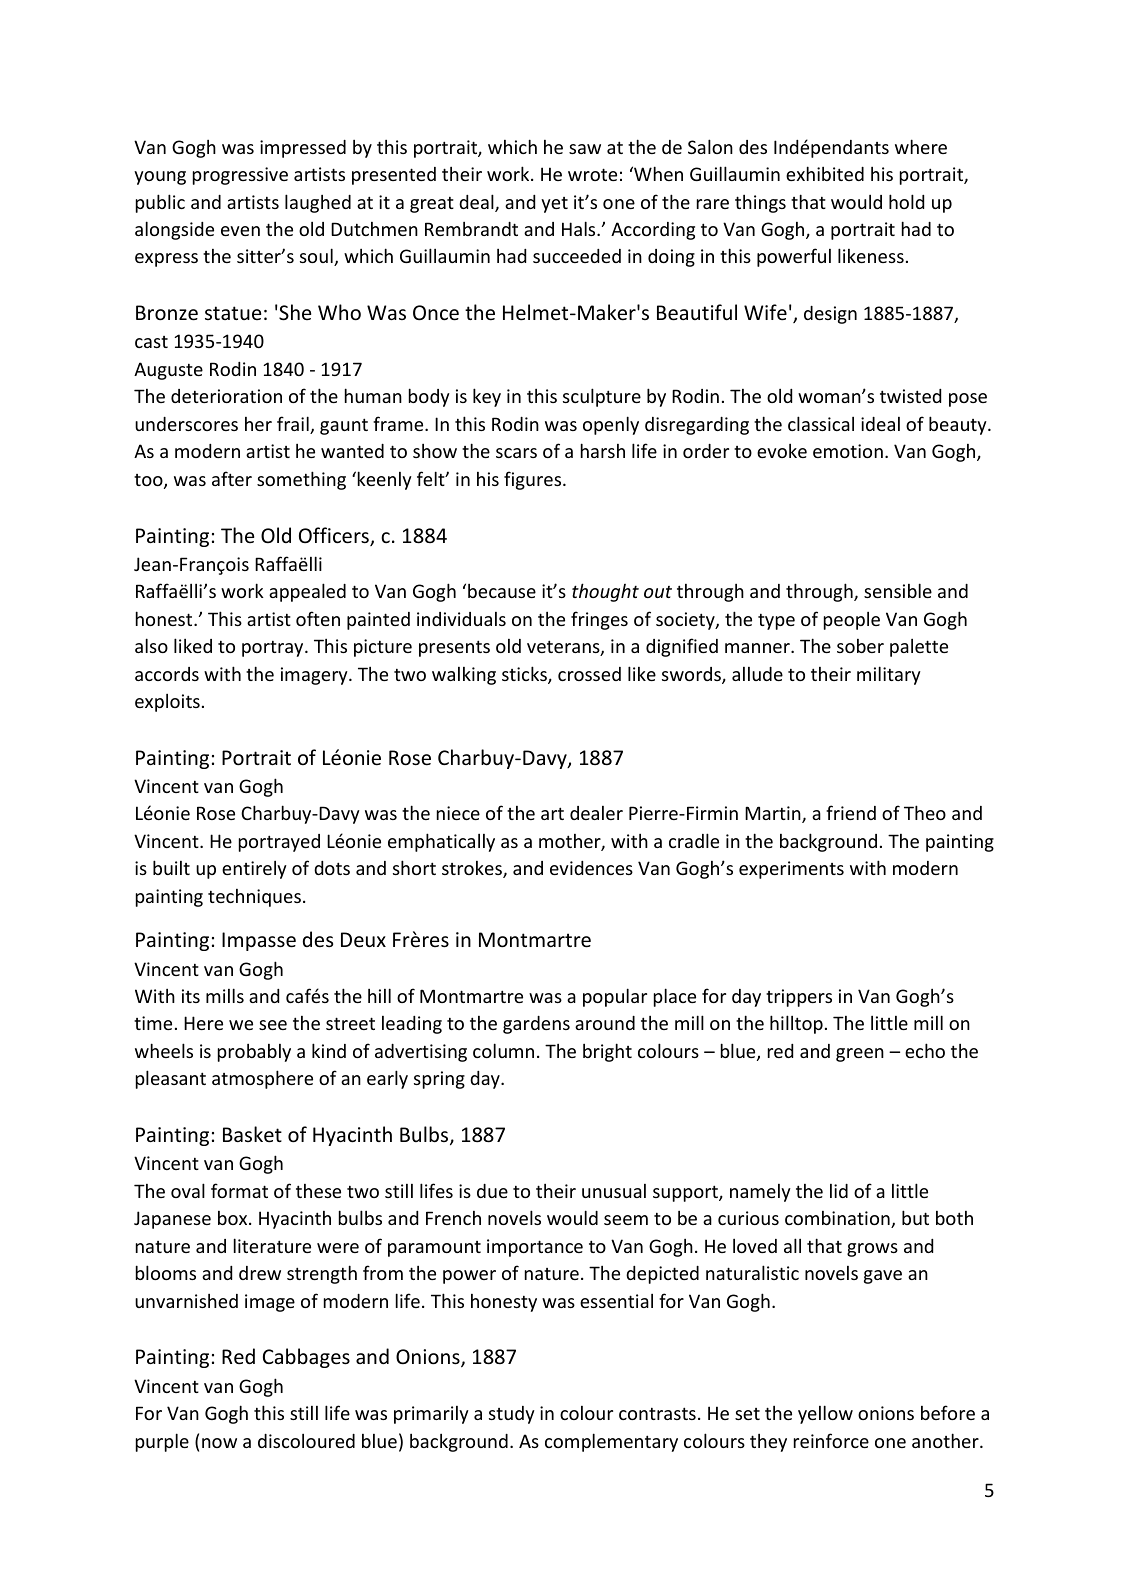 The image size is (1129, 1596). What do you see at coordinates (554, 205) in the page?
I see `yet` at bounding box center [554, 205].
